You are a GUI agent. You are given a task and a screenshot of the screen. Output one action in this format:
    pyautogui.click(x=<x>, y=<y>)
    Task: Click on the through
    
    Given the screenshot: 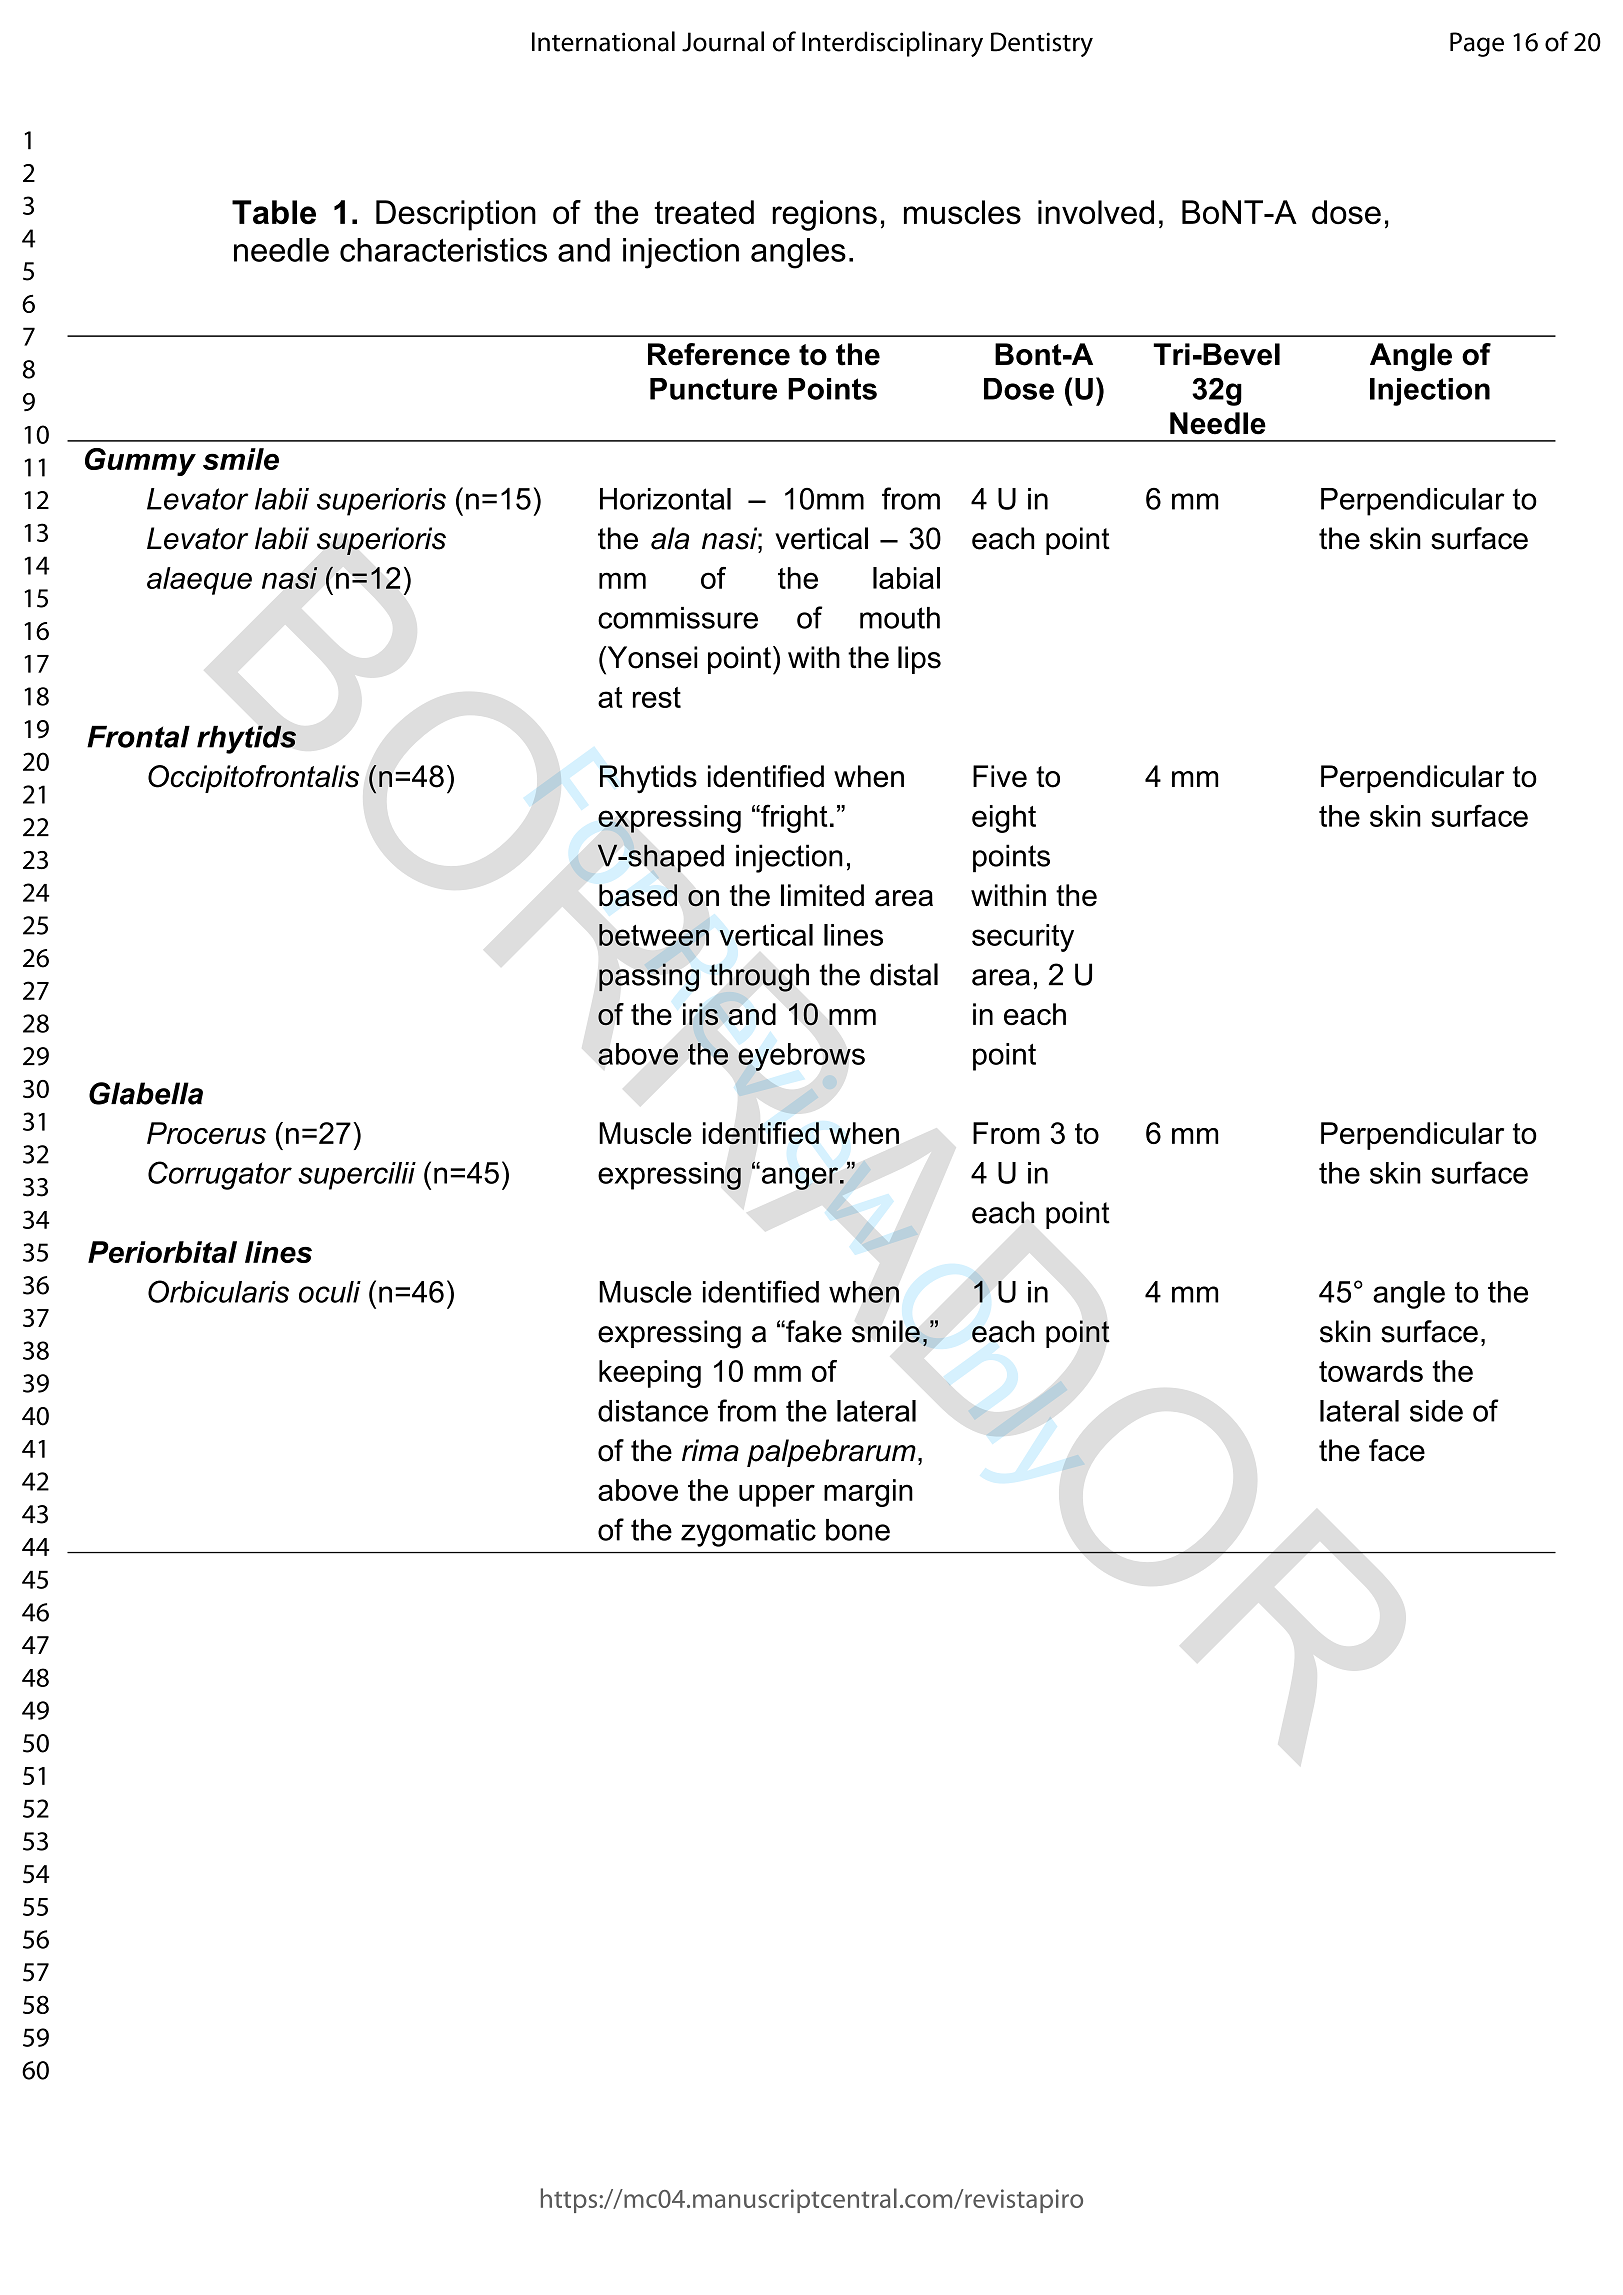 What is the action you would take?
    pyautogui.click(x=759, y=977)
